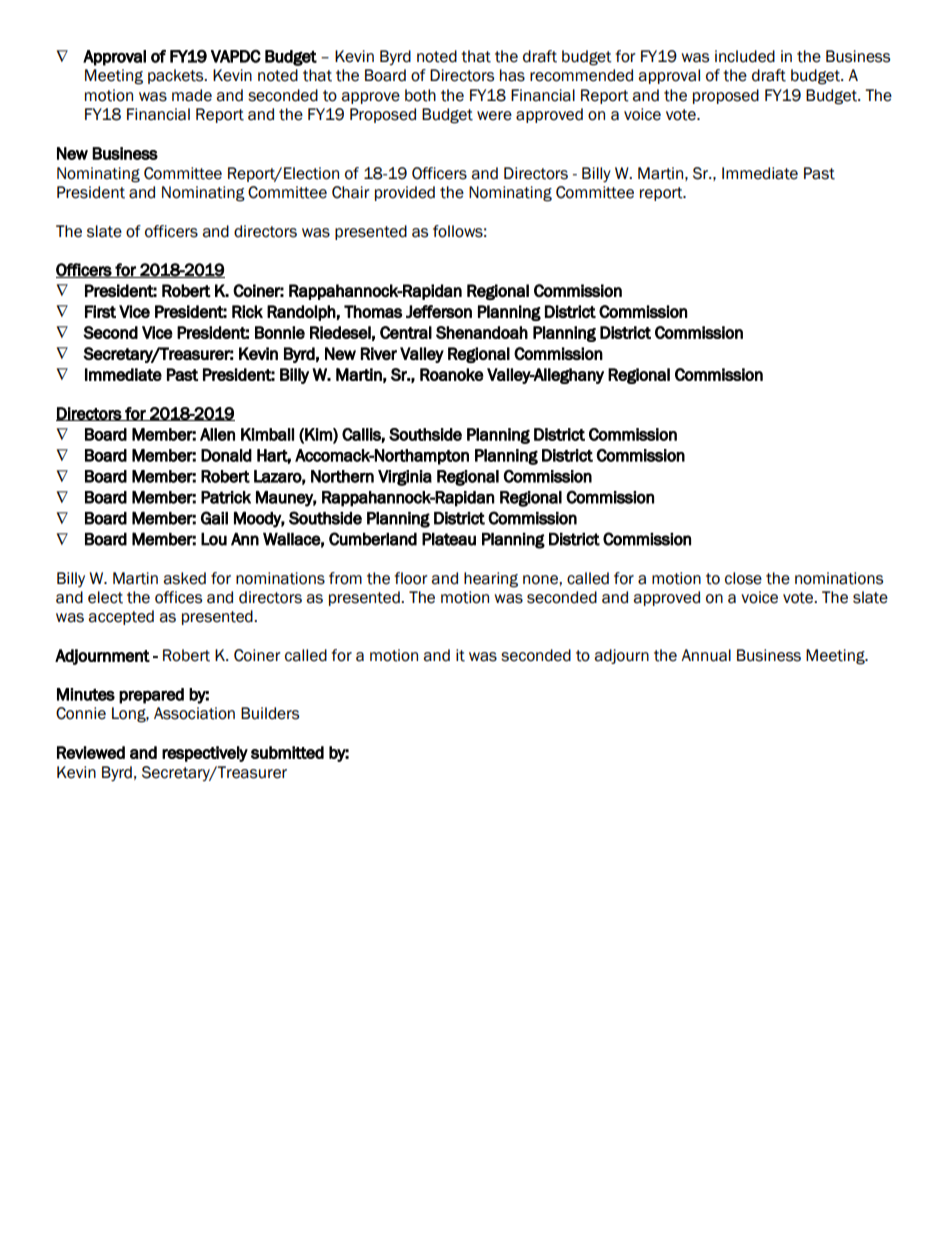 This screenshot has height=1233, width=952. I want to click on Shenandoah, so click(482, 332).
